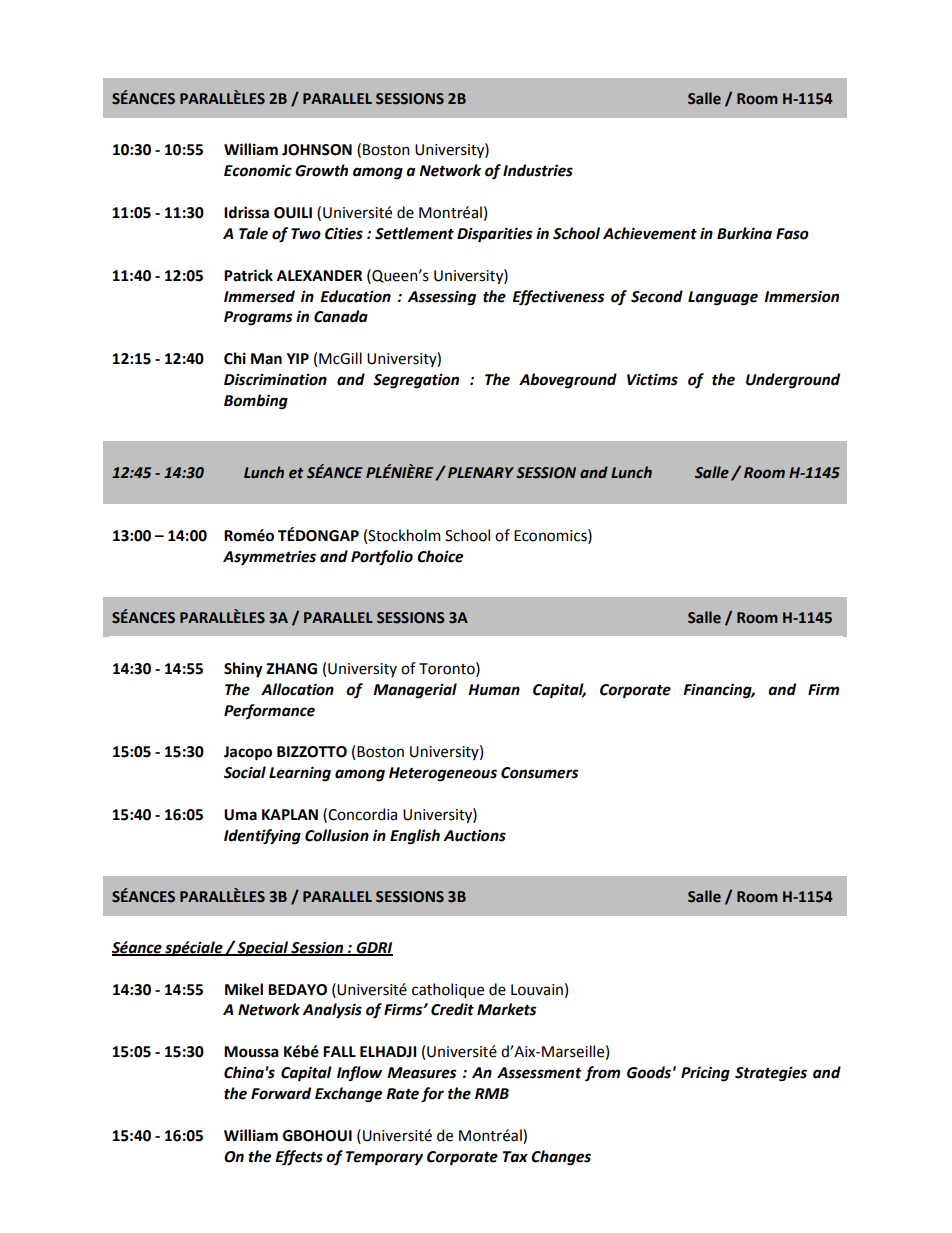  I want to click on Consumers, so click(539, 773).
